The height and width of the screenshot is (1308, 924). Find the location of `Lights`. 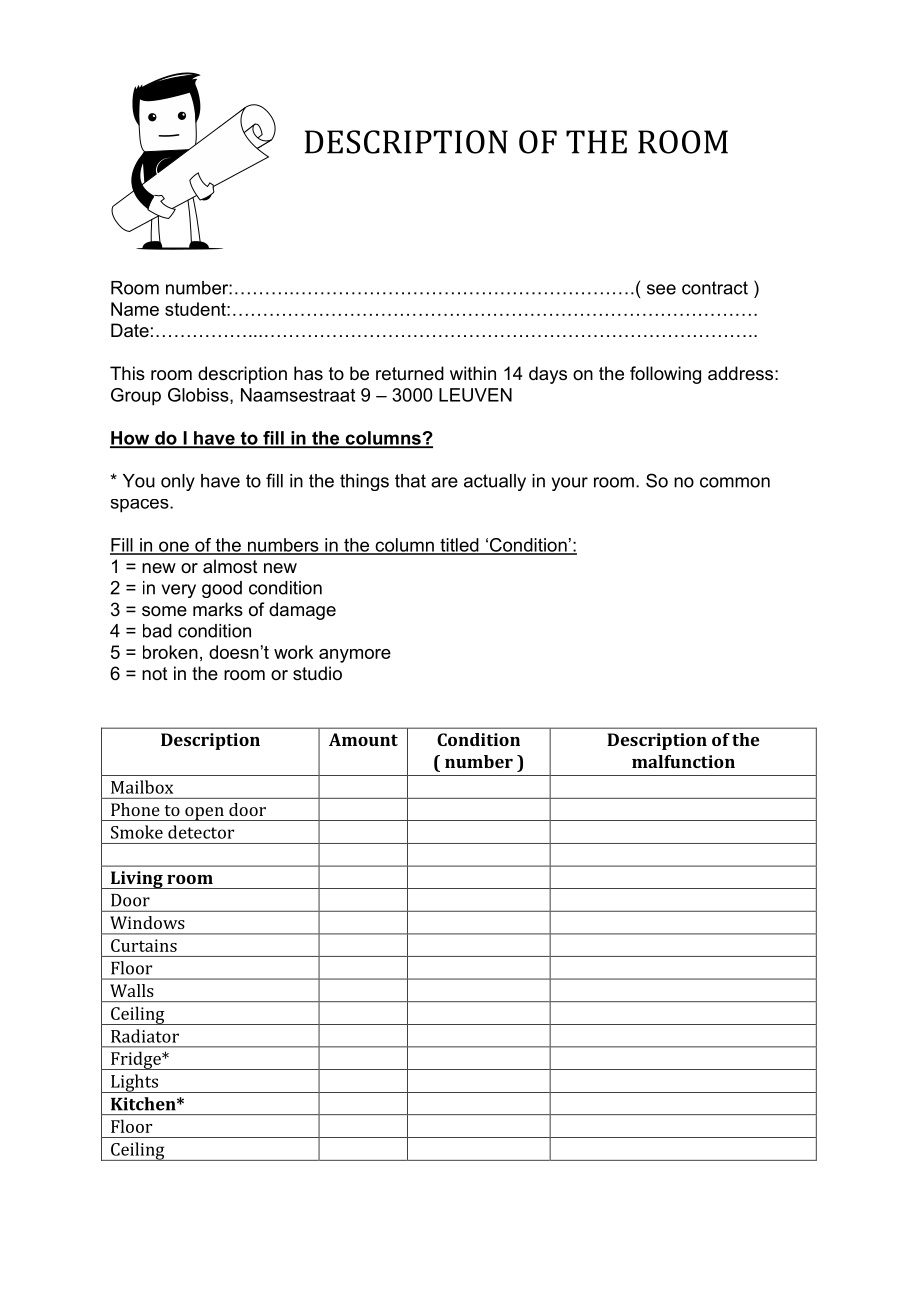

Lights is located at coordinates (134, 1083).
